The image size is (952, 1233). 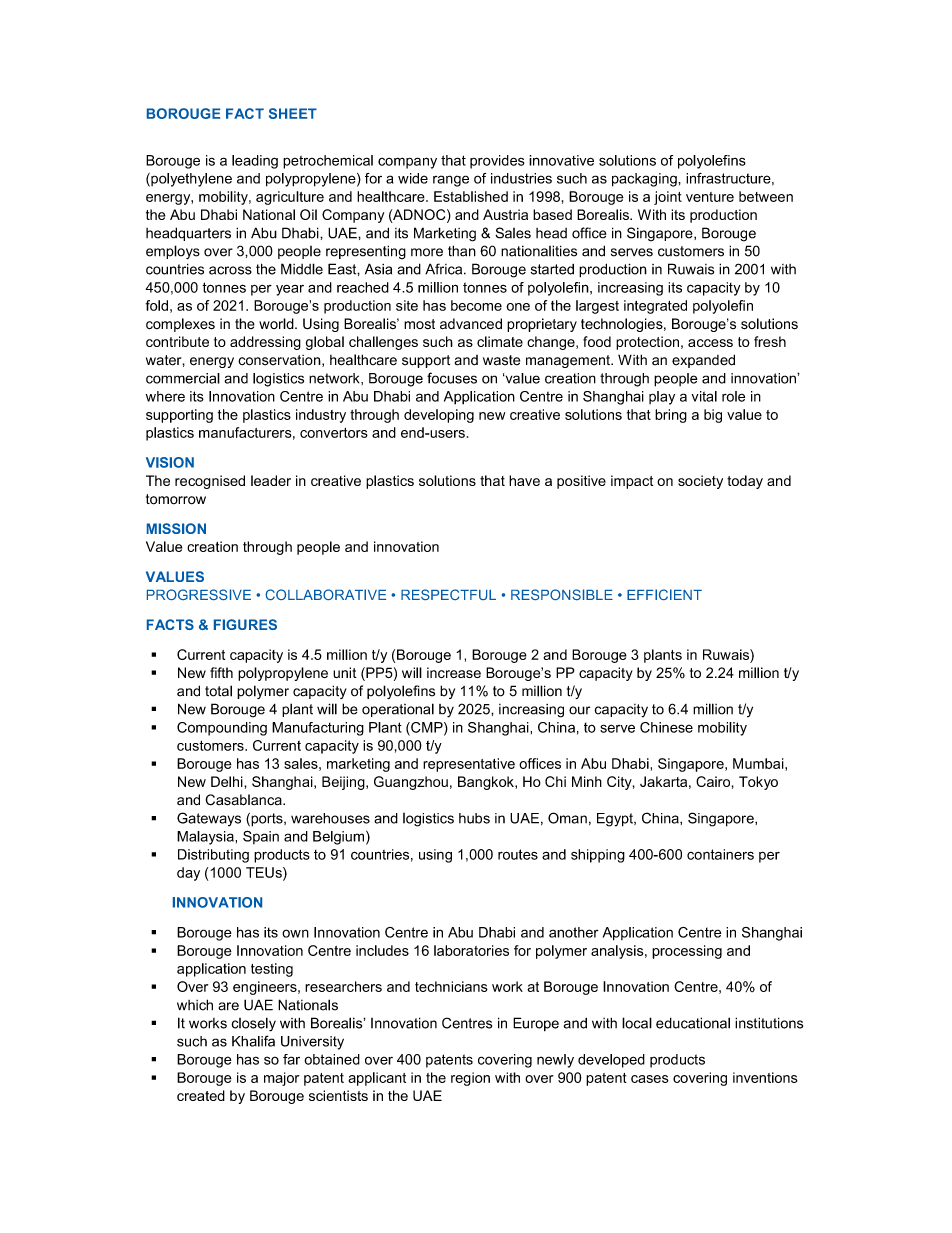 What do you see at coordinates (448, 594) in the screenshot?
I see `RESPECTFUL` at bounding box center [448, 594].
